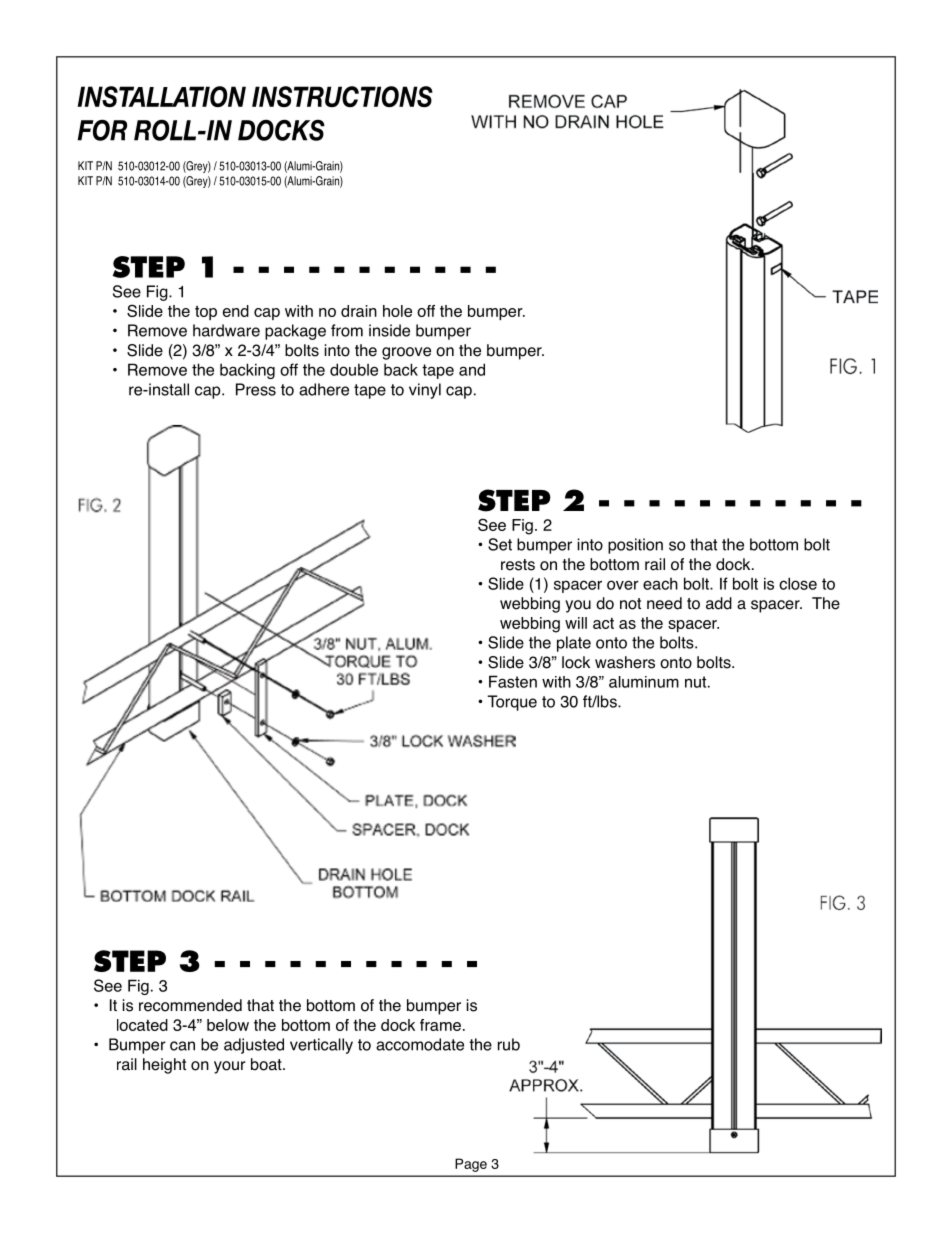 This image has width=952, height=1233. I want to click on for, so click(102, 130).
